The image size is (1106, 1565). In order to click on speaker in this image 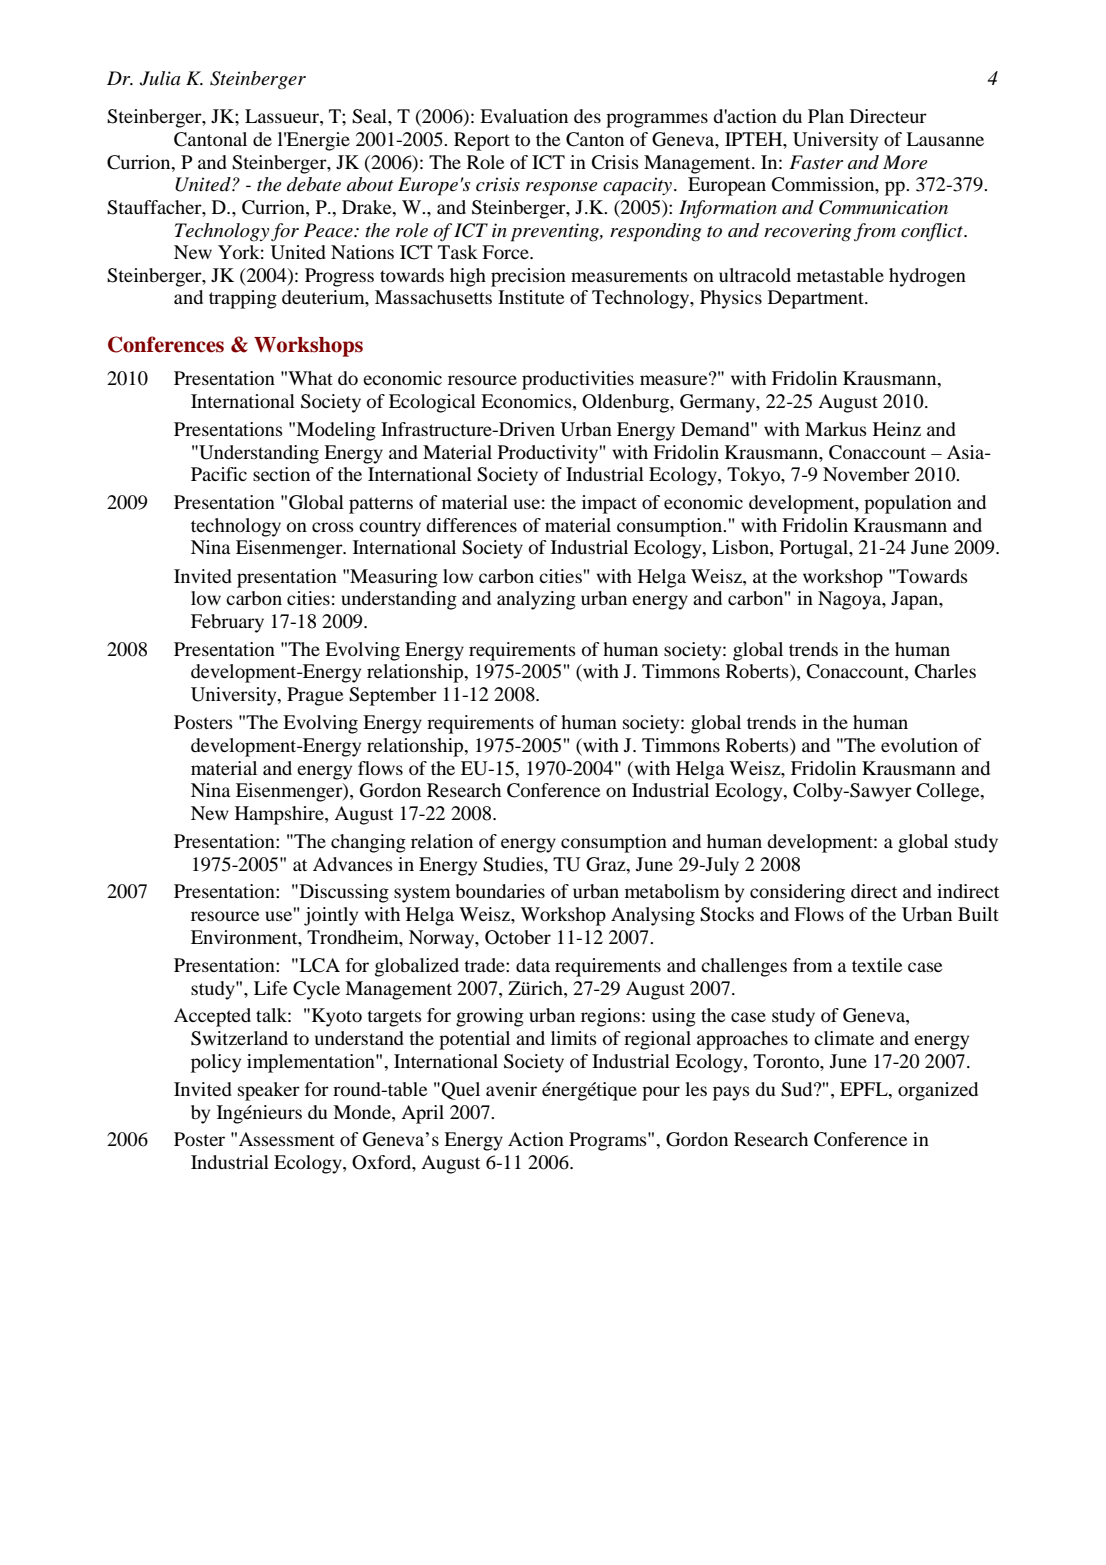, I will do `click(269, 1091)`.
